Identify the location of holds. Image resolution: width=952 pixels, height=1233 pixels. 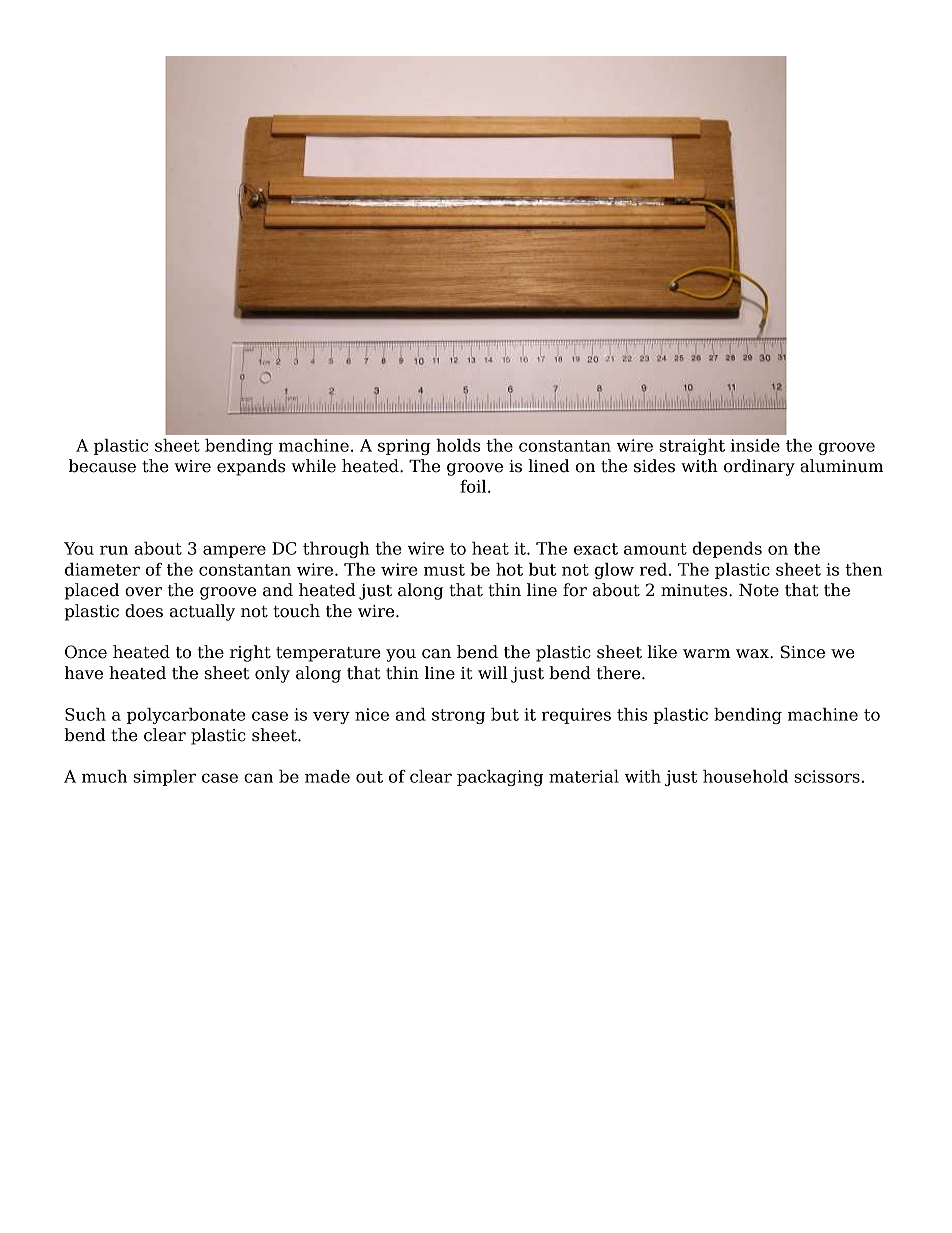
(458, 445).
